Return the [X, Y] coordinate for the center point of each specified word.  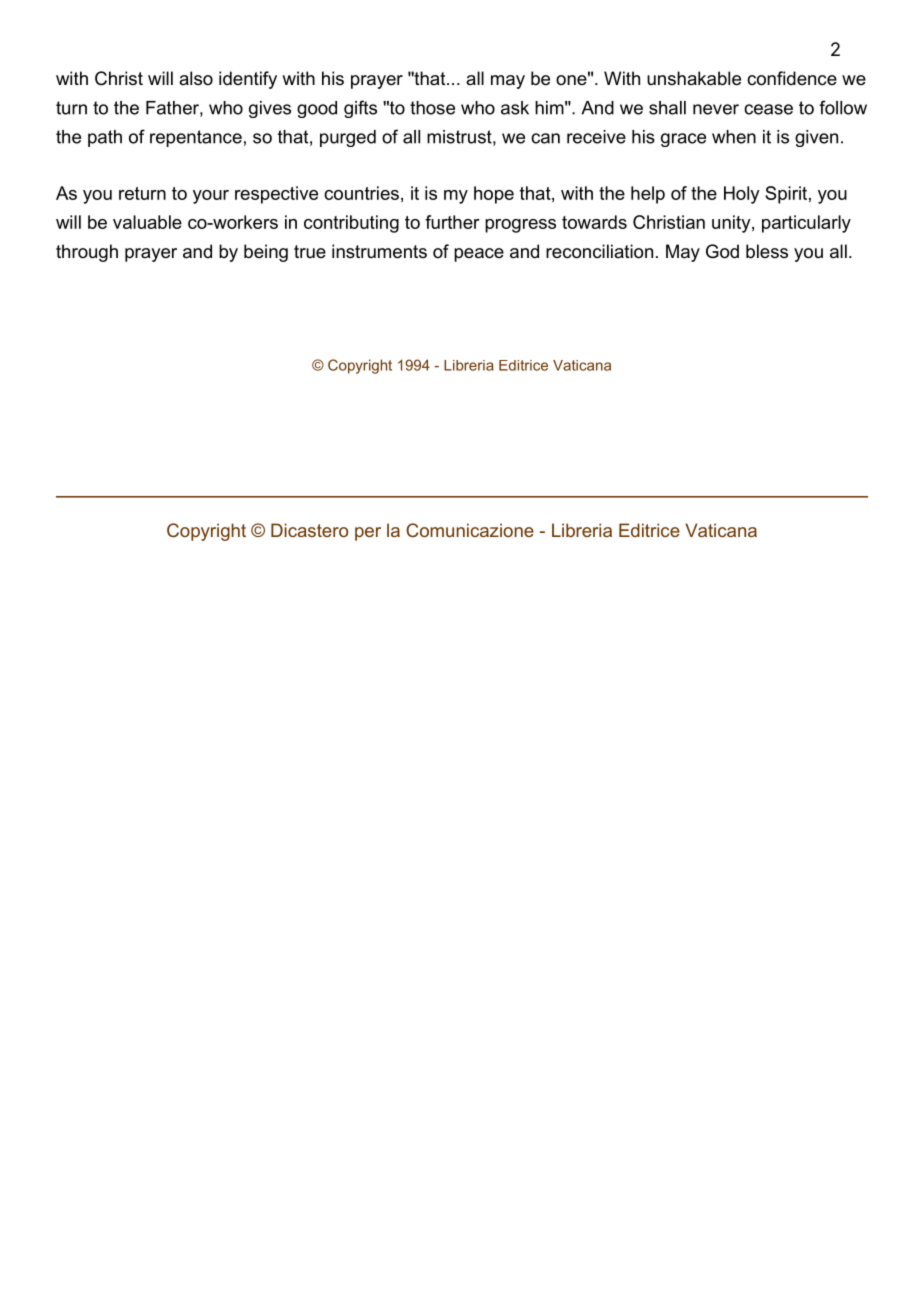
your [211, 197]
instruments [379, 251]
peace [479, 255]
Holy [742, 195]
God [722, 251]
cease [768, 109]
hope [494, 195]
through [87, 253]
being [266, 253]
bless [767, 251]
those [432, 108]
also [196, 78]
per [368, 534]
